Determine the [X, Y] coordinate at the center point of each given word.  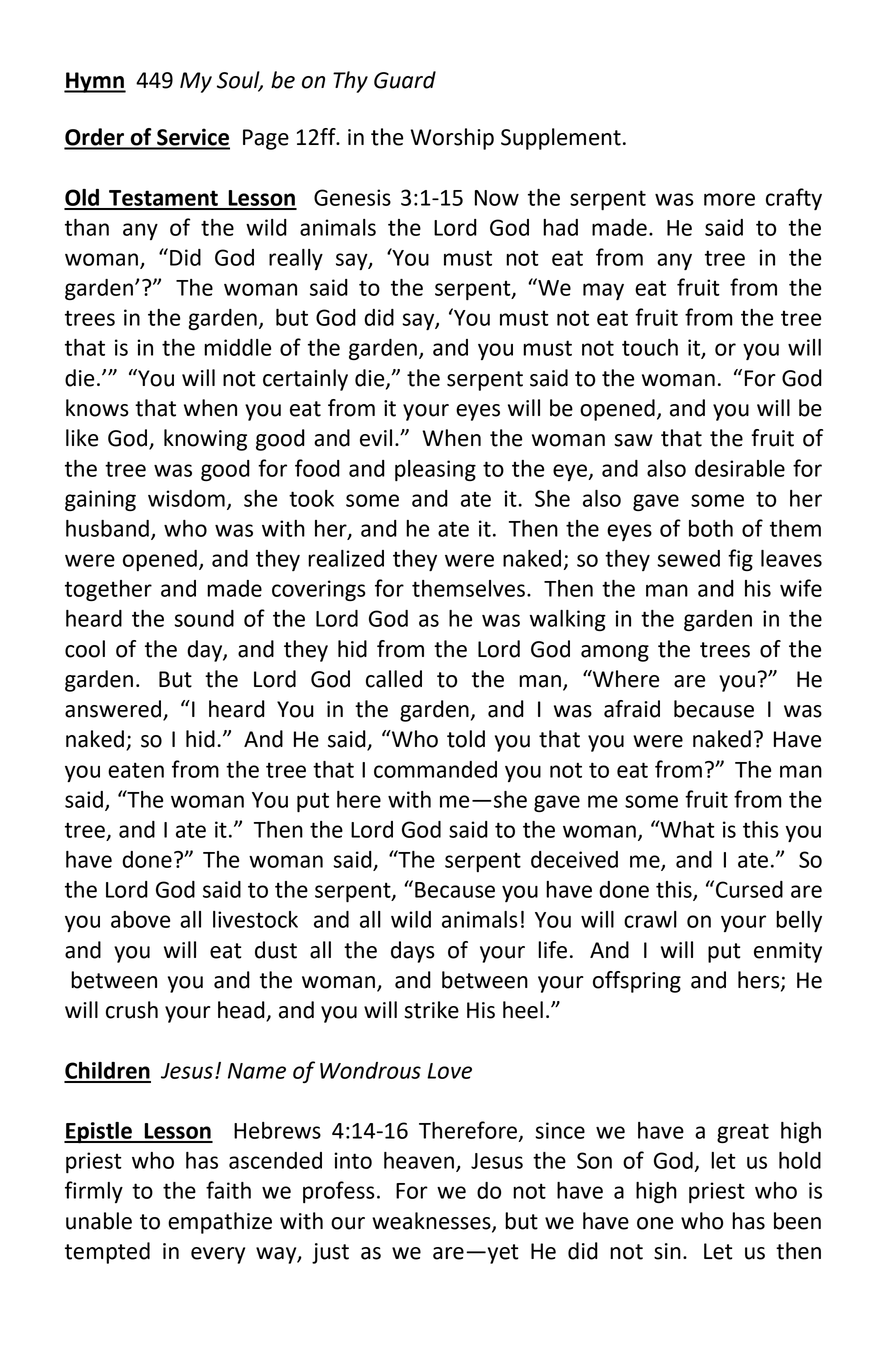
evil [376, 438]
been [797, 1221]
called [394, 679]
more [729, 199]
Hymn [95, 82]
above [140, 919]
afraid [632, 709]
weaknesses [432, 1221]
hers [760, 981]
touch [650, 347]
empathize [220, 1223]
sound [204, 618]
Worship [452, 139]
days [413, 952]
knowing [205, 440]
